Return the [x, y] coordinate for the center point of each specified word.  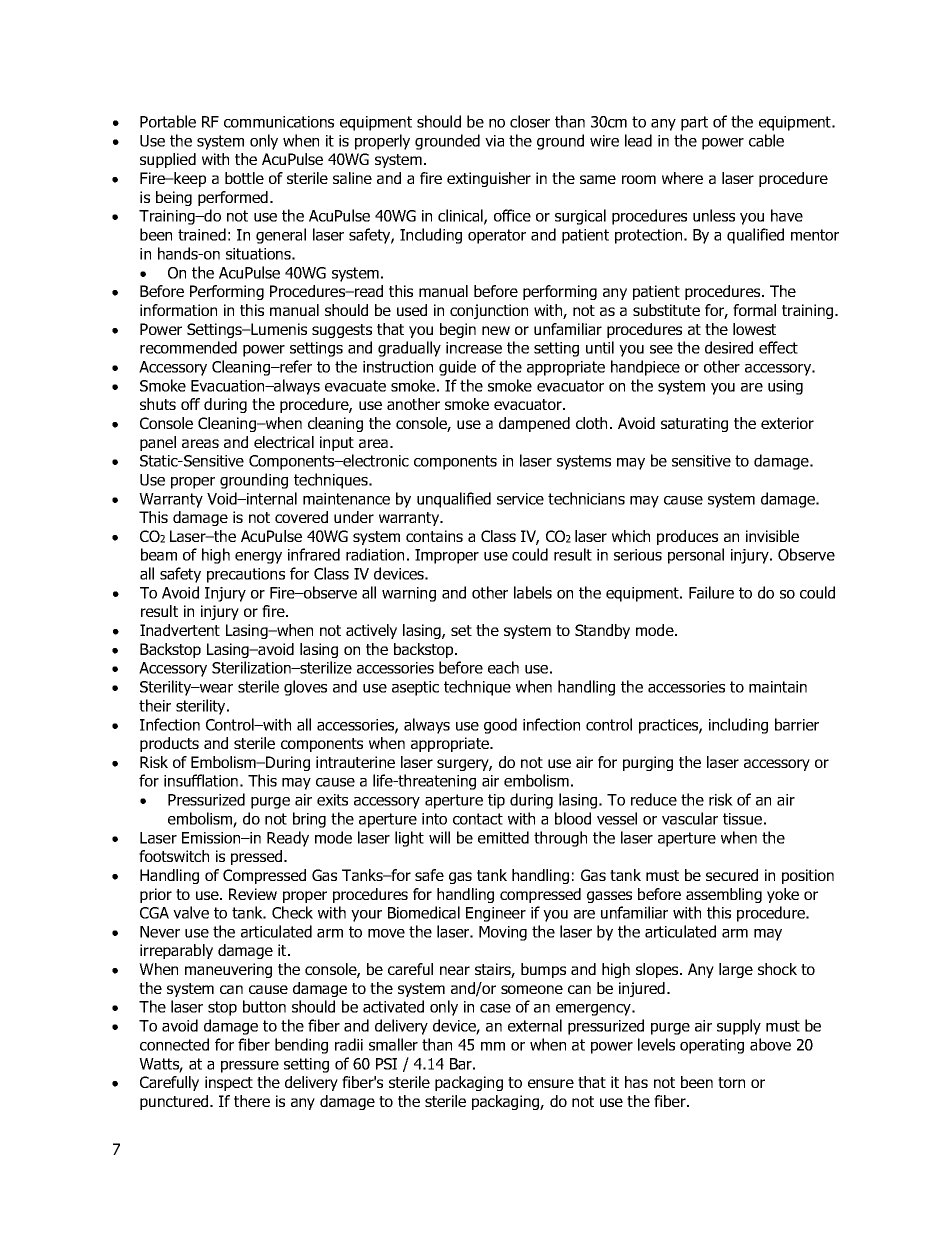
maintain [778, 687]
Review [253, 894]
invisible [772, 536]
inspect [229, 1083]
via [494, 141]
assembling [724, 895]
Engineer [496, 914]
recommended [188, 347]
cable [766, 140]
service [520, 499]
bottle [244, 178]
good [500, 726]
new [496, 330]
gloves [305, 688]
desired [729, 347]
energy [258, 558]
